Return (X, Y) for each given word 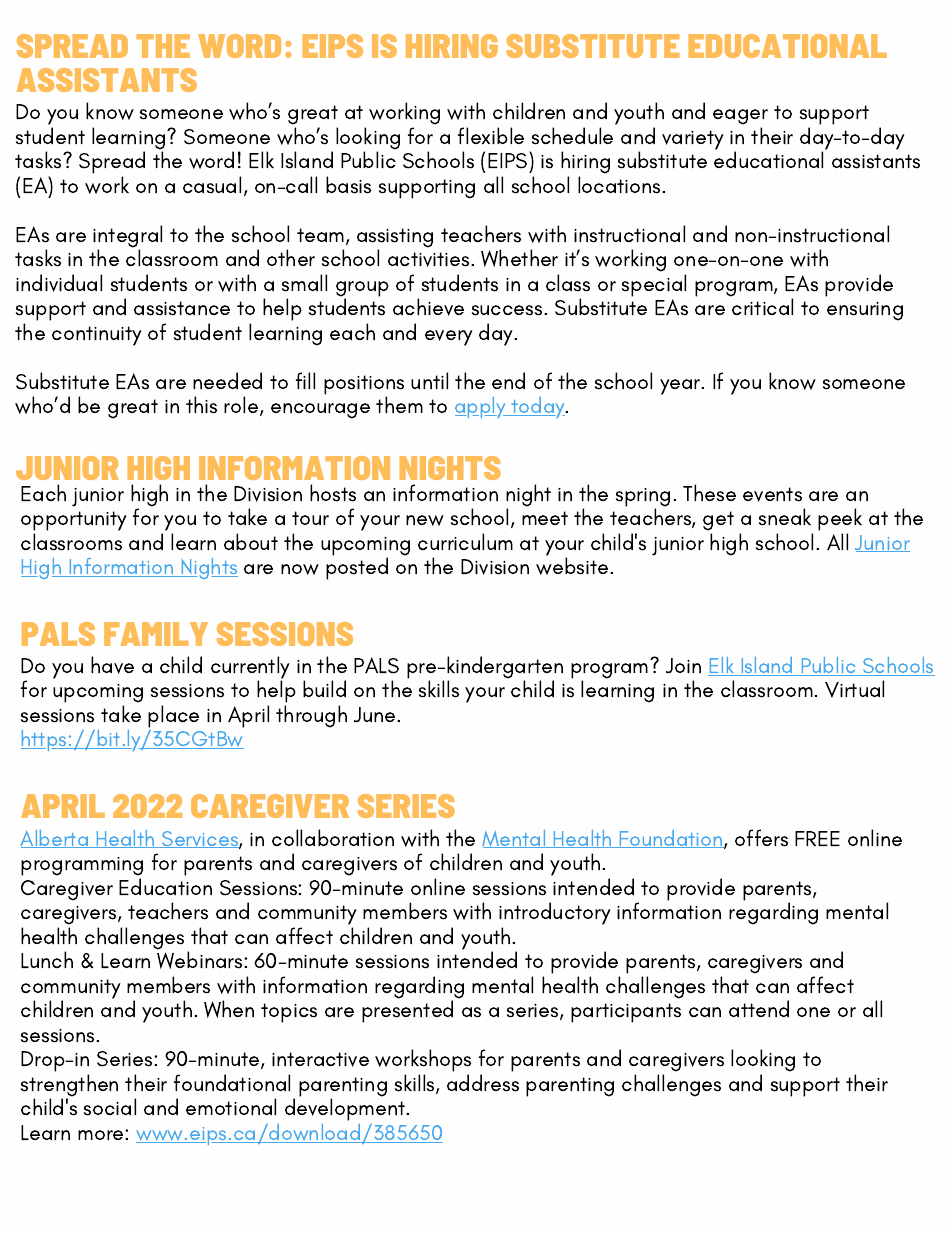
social (110, 1107)
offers (761, 838)
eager (740, 117)
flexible (491, 135)
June (376, 714)
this (201, 405)
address (483, 1083)
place (173, 716)
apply (481, 407)
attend (759, 1008)
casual (212, 185)
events (772, 494)
